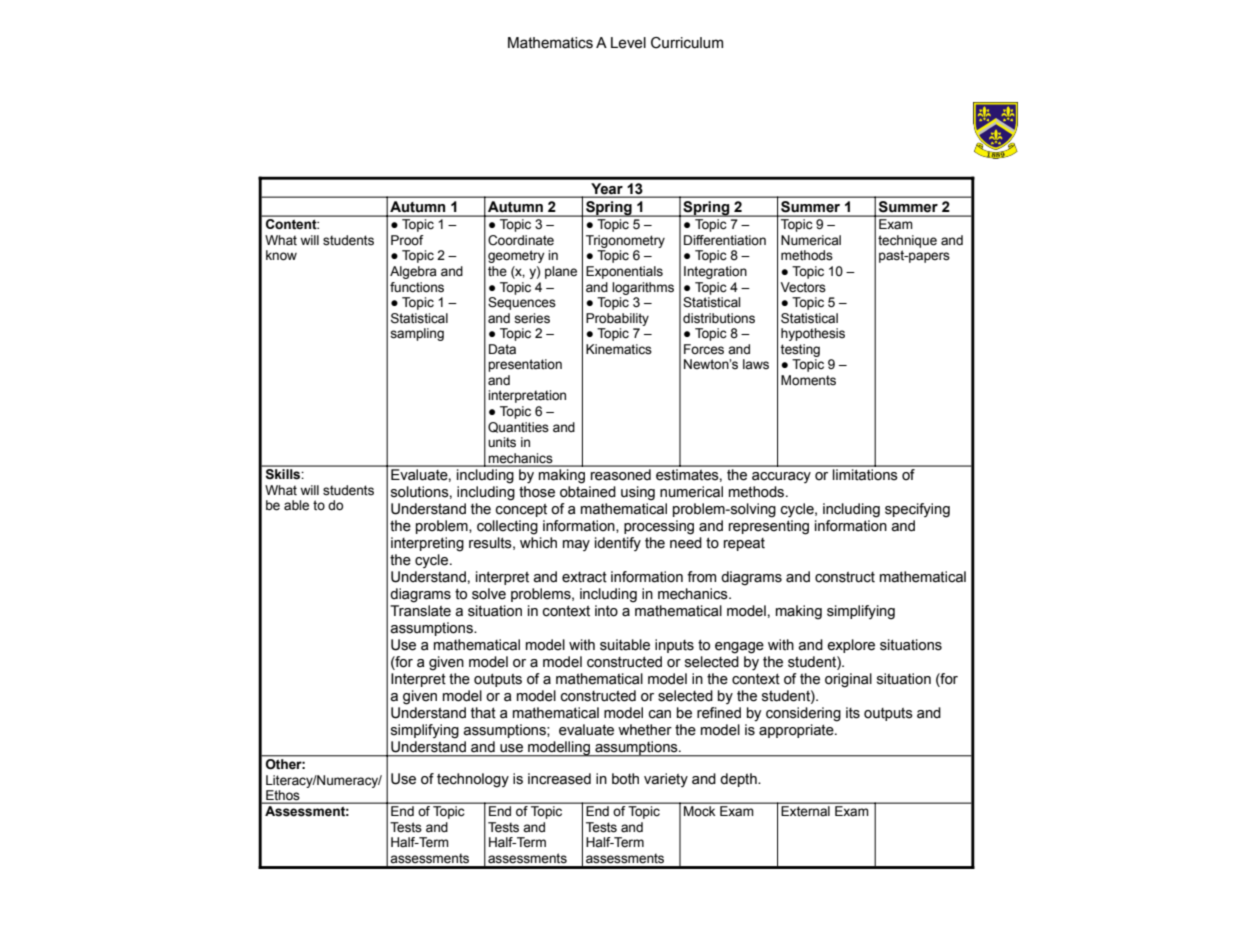 The image size is (1233, 952). I want to click on Curriculum, so click(687, 43).
